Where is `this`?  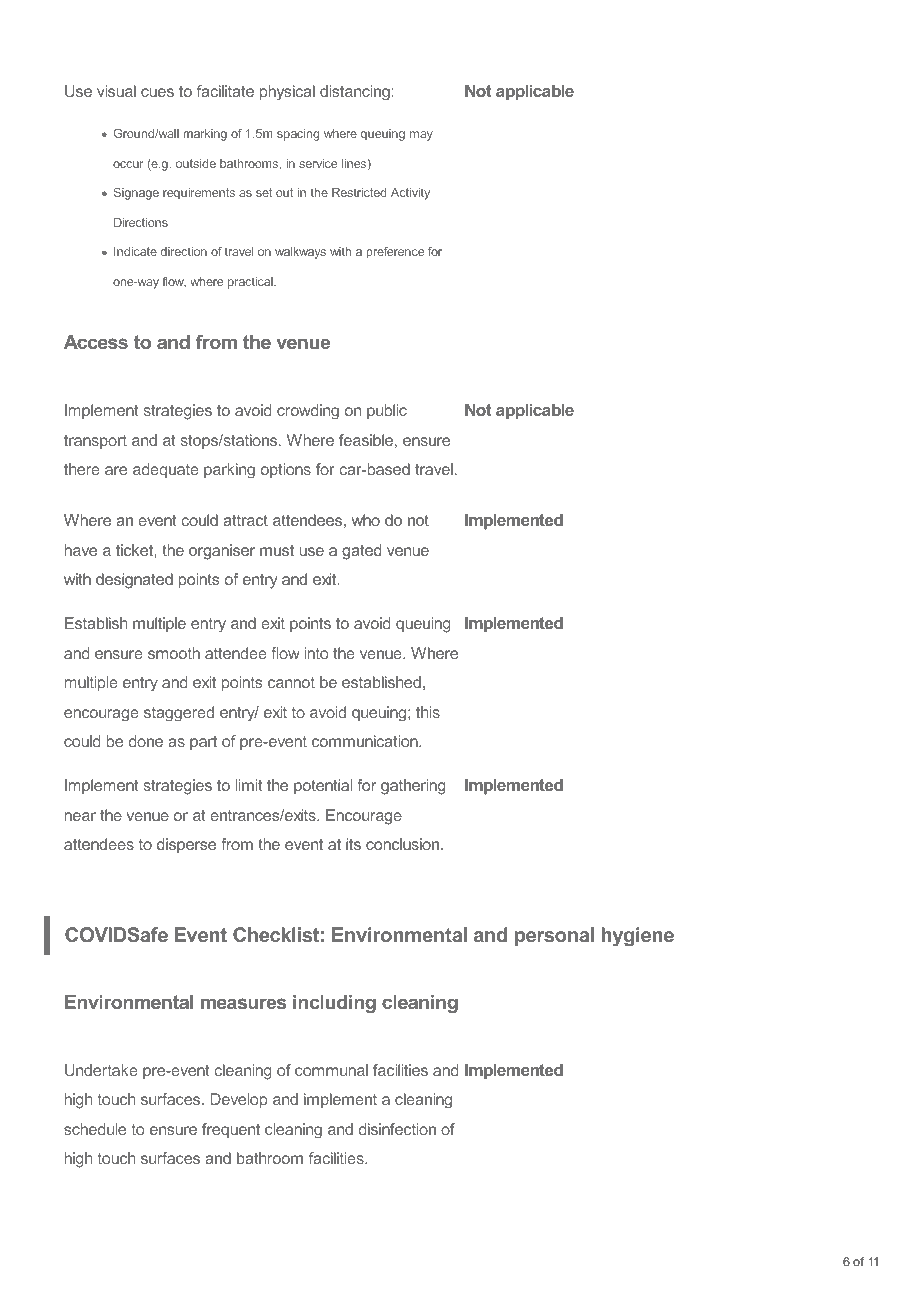
this is located at coordinates (428, 712).
